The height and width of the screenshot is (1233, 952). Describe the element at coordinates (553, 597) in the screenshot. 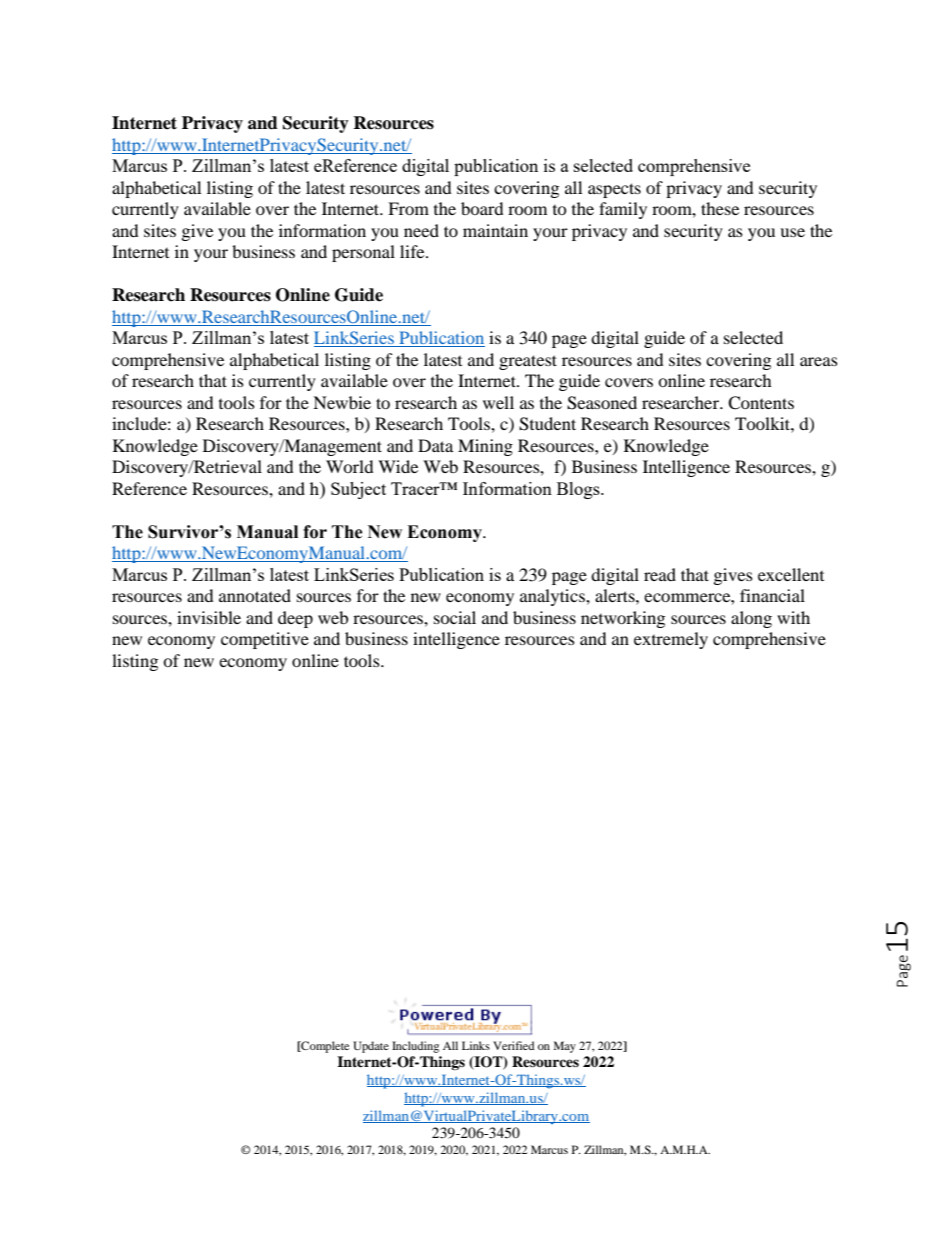

I see `analytics` at that location.
